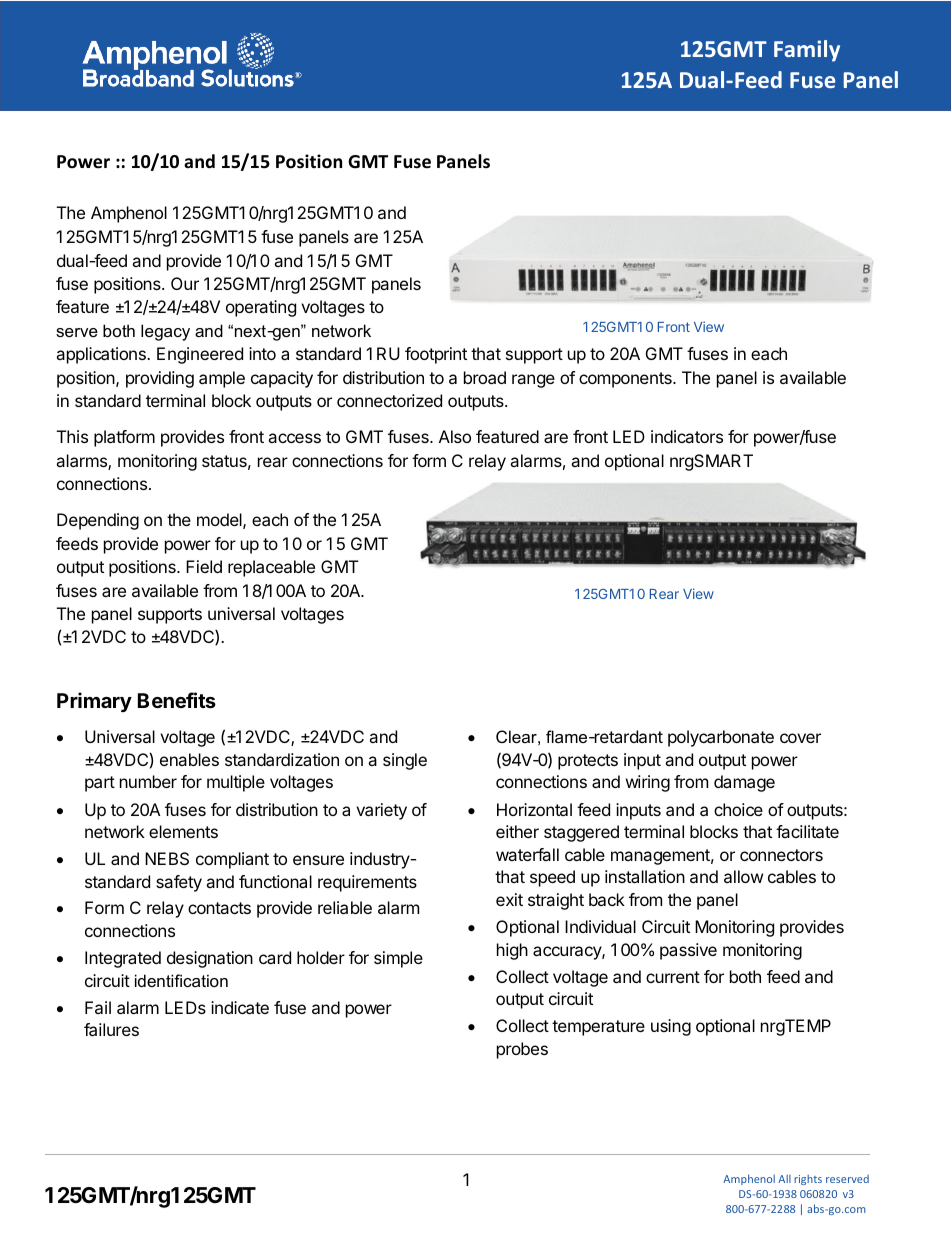  What do you see at coordinates (807, 51) in the image?
I see `Family` at bounding box center [807, 51].
